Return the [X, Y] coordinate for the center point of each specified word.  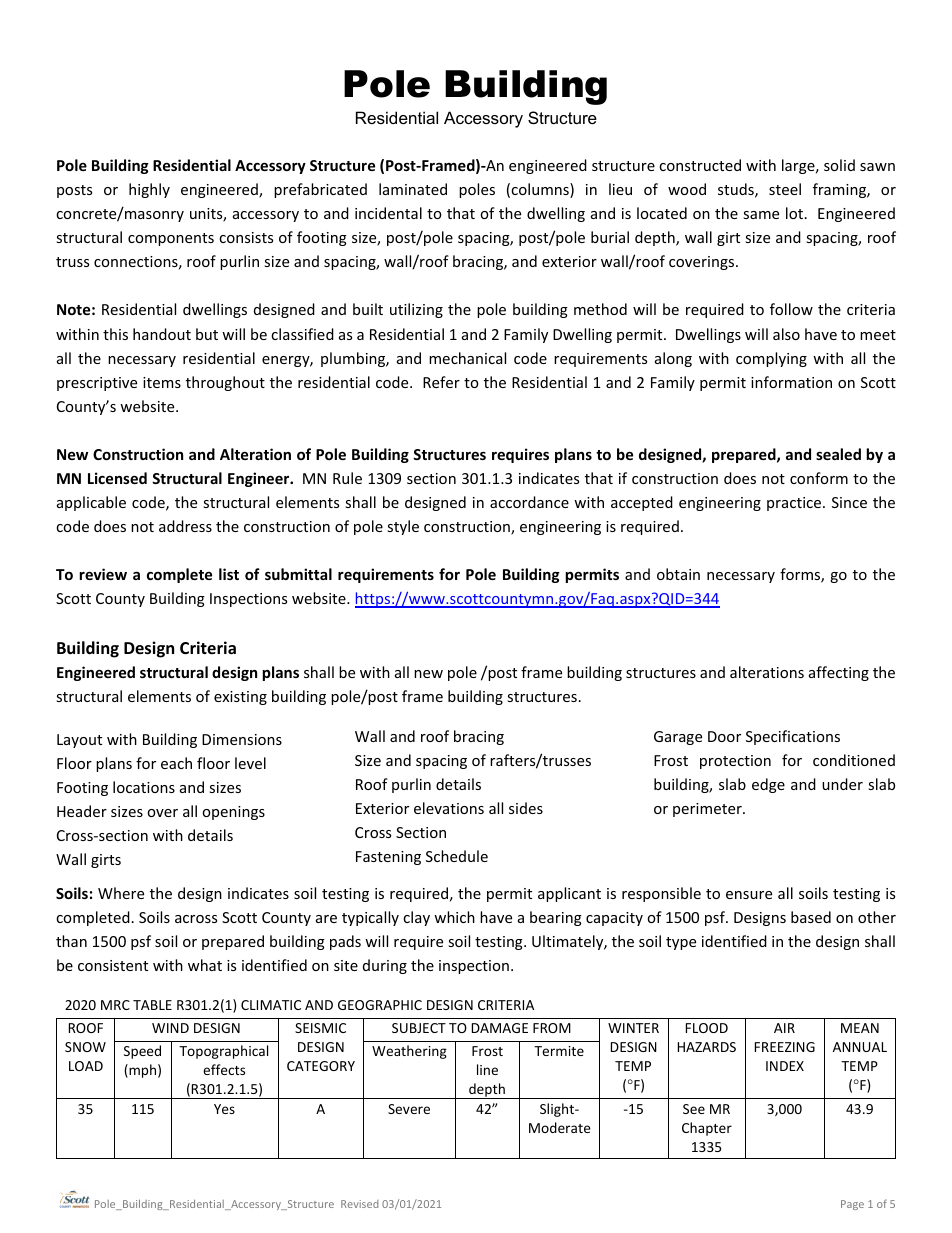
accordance [529, 502]
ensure [749, 895]
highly [149, 190]
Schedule [457, 856]
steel [785, 189]
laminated [413, 189]
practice [795, 504]
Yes [224, 1109]
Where [121, 893]
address [185, 526]
